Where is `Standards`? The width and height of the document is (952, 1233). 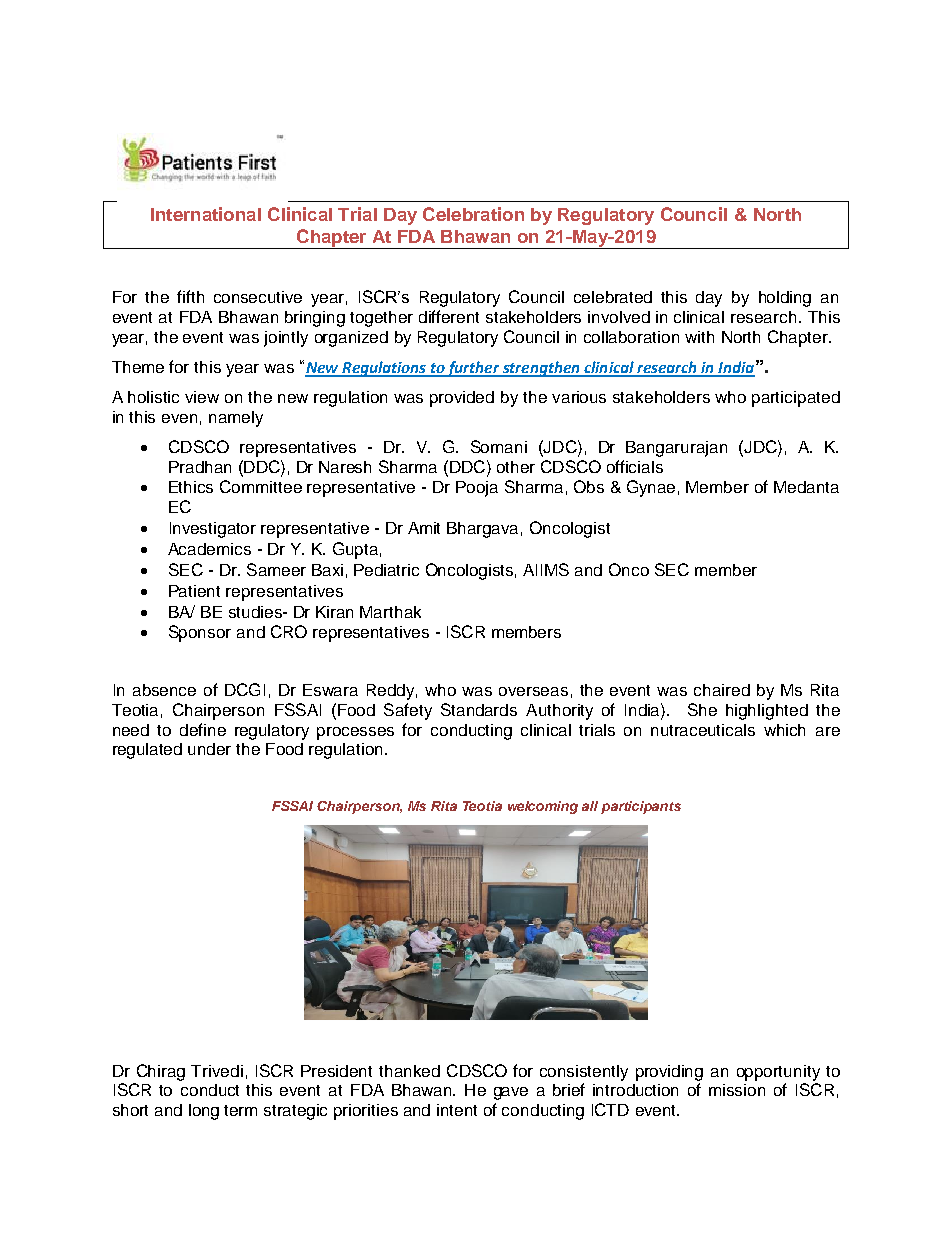
Standards is located at coordinates (479, 709).
